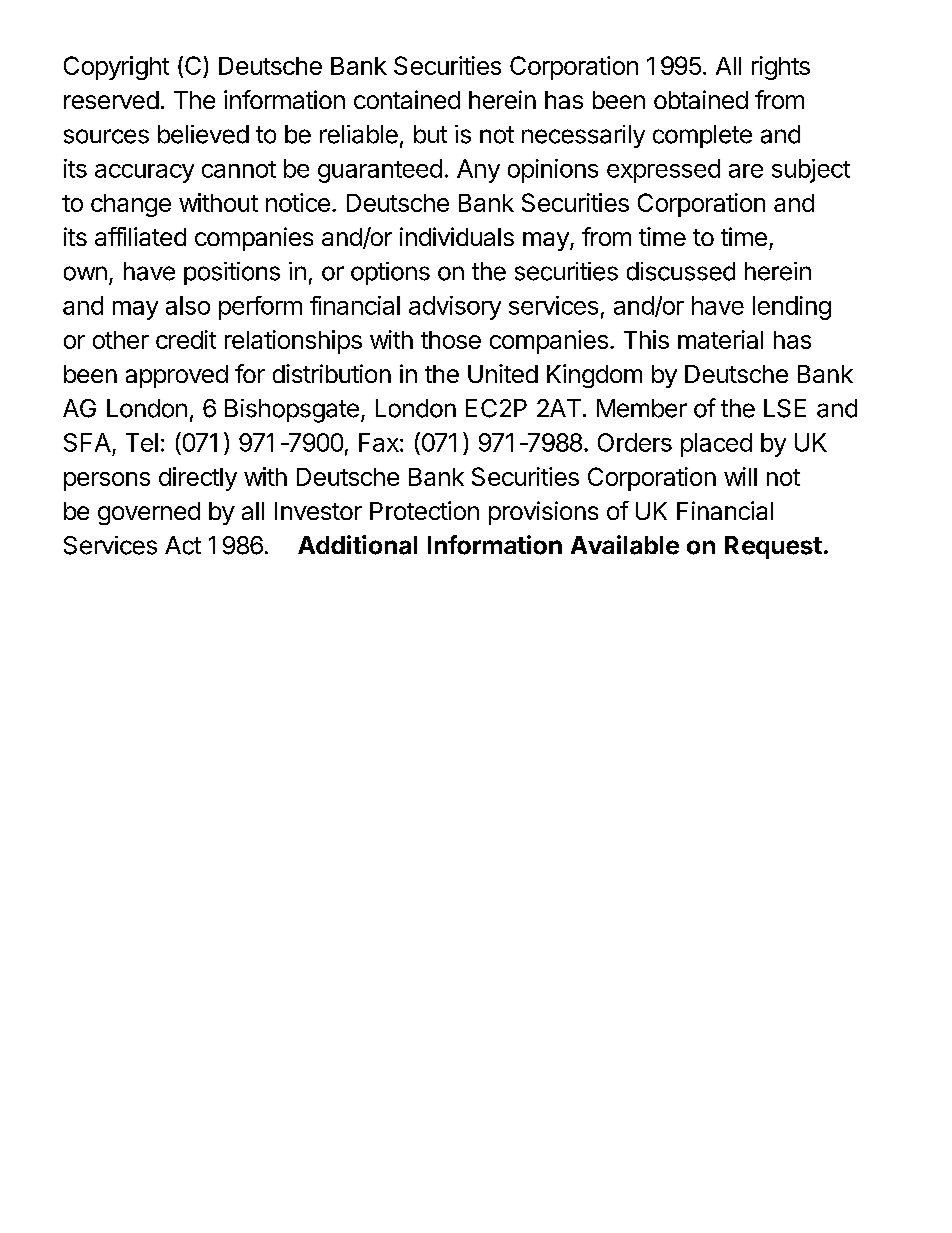  I want to click on lending, so click(792, 308).
